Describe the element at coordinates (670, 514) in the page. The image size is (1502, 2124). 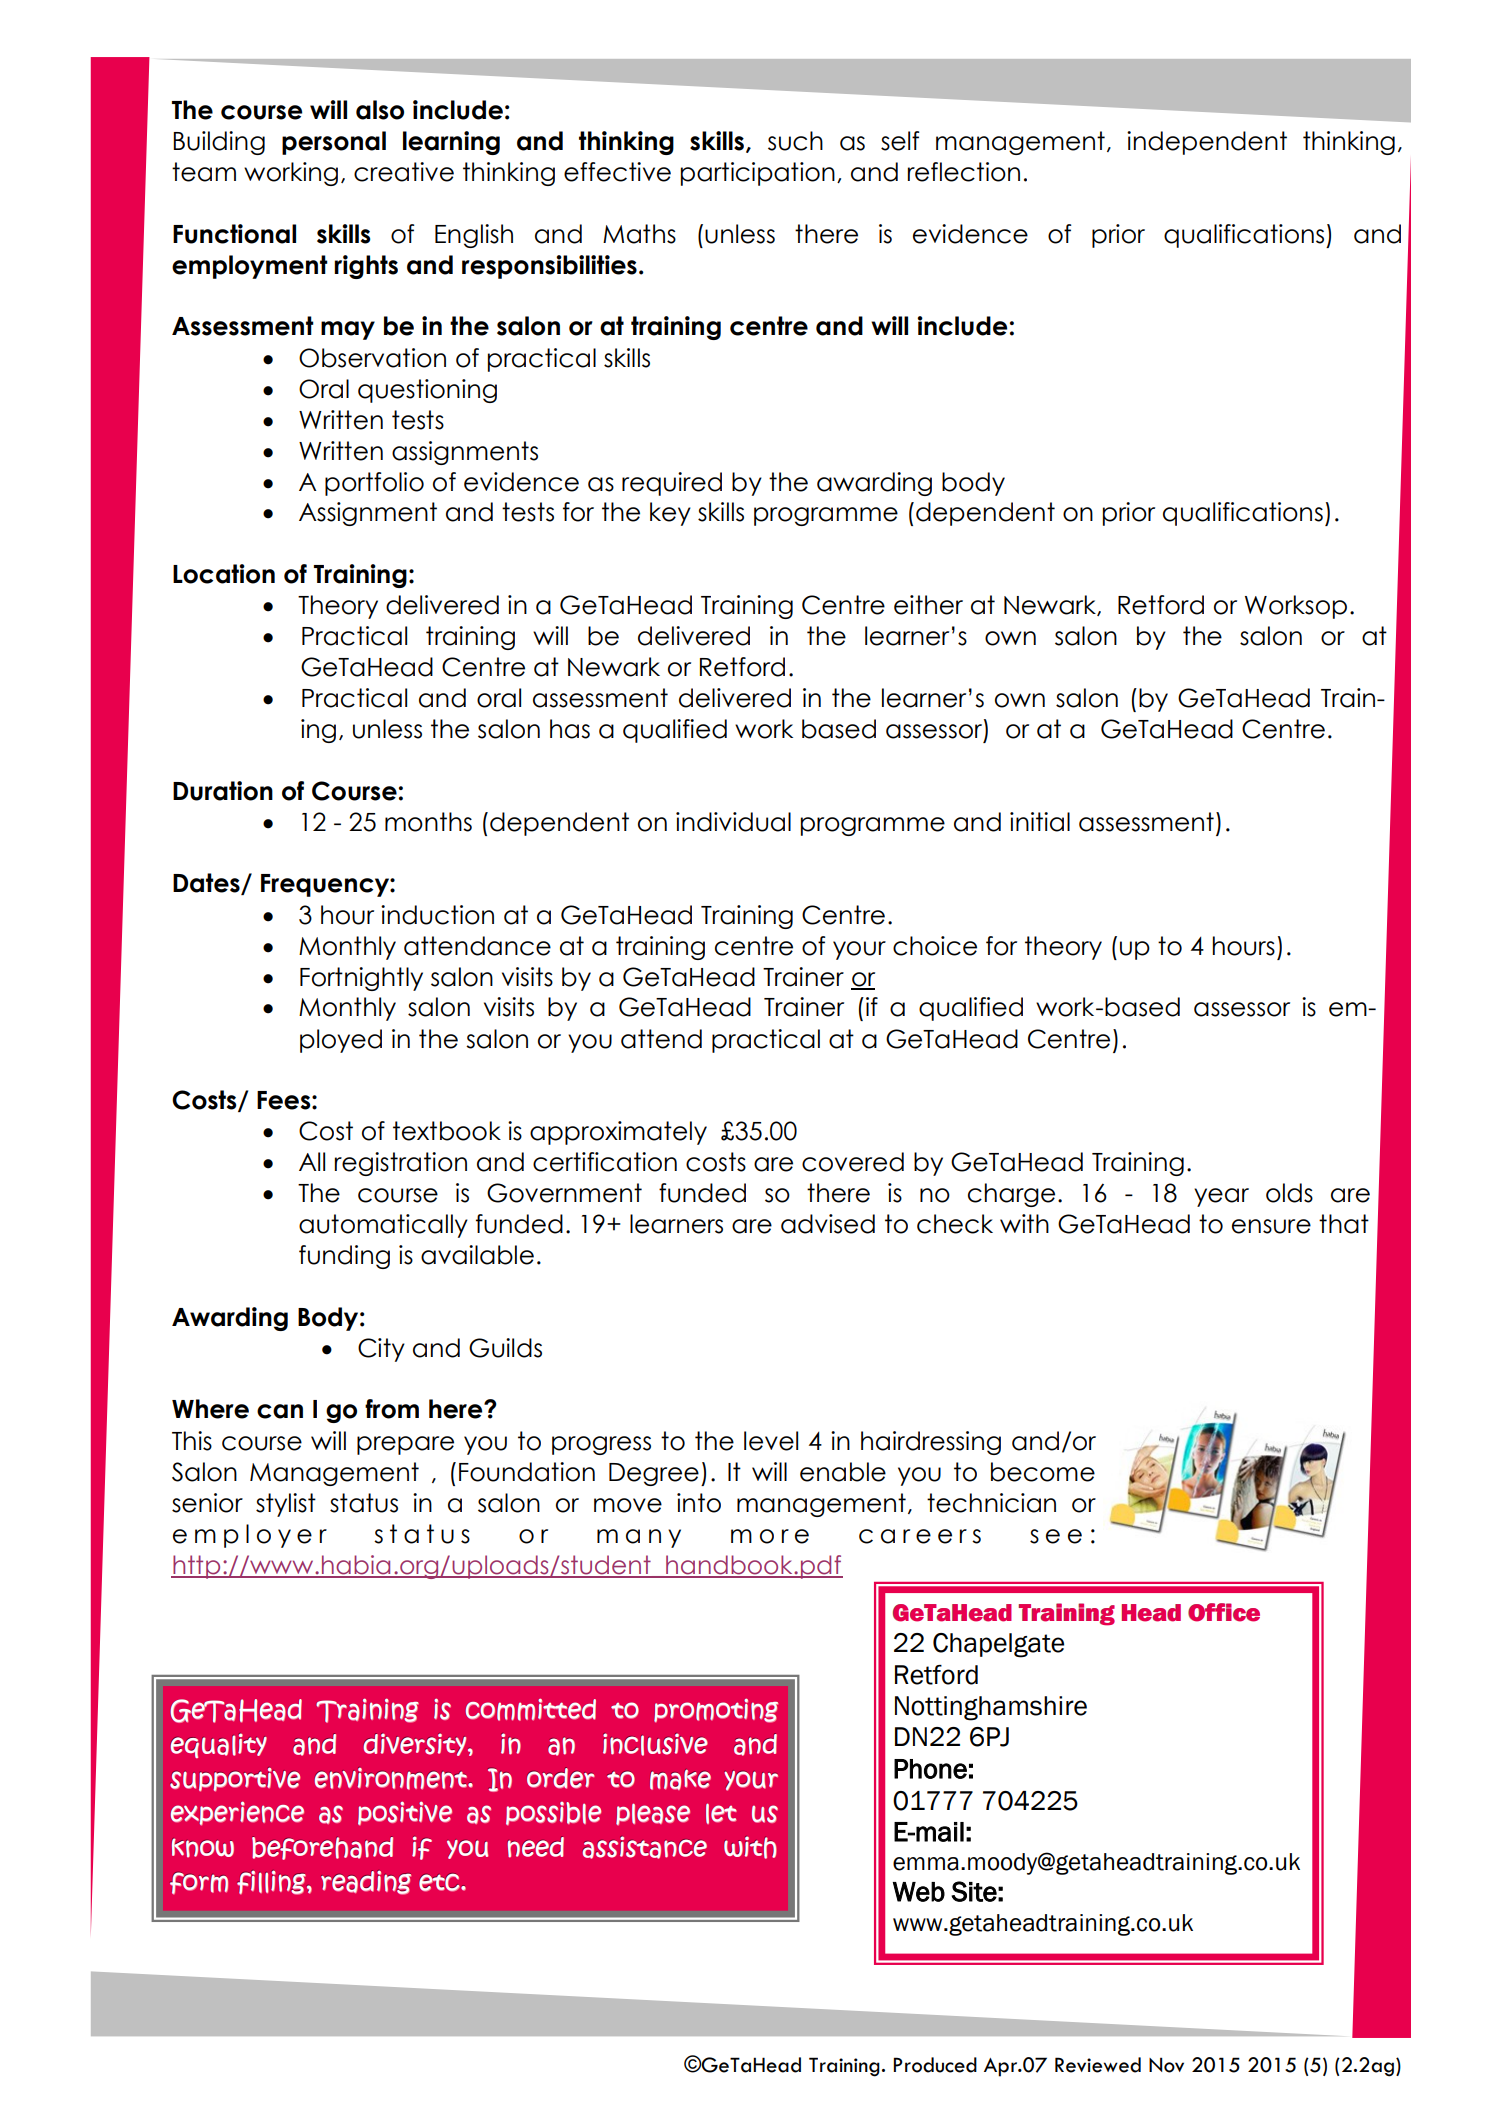
I see `key` at that location.
